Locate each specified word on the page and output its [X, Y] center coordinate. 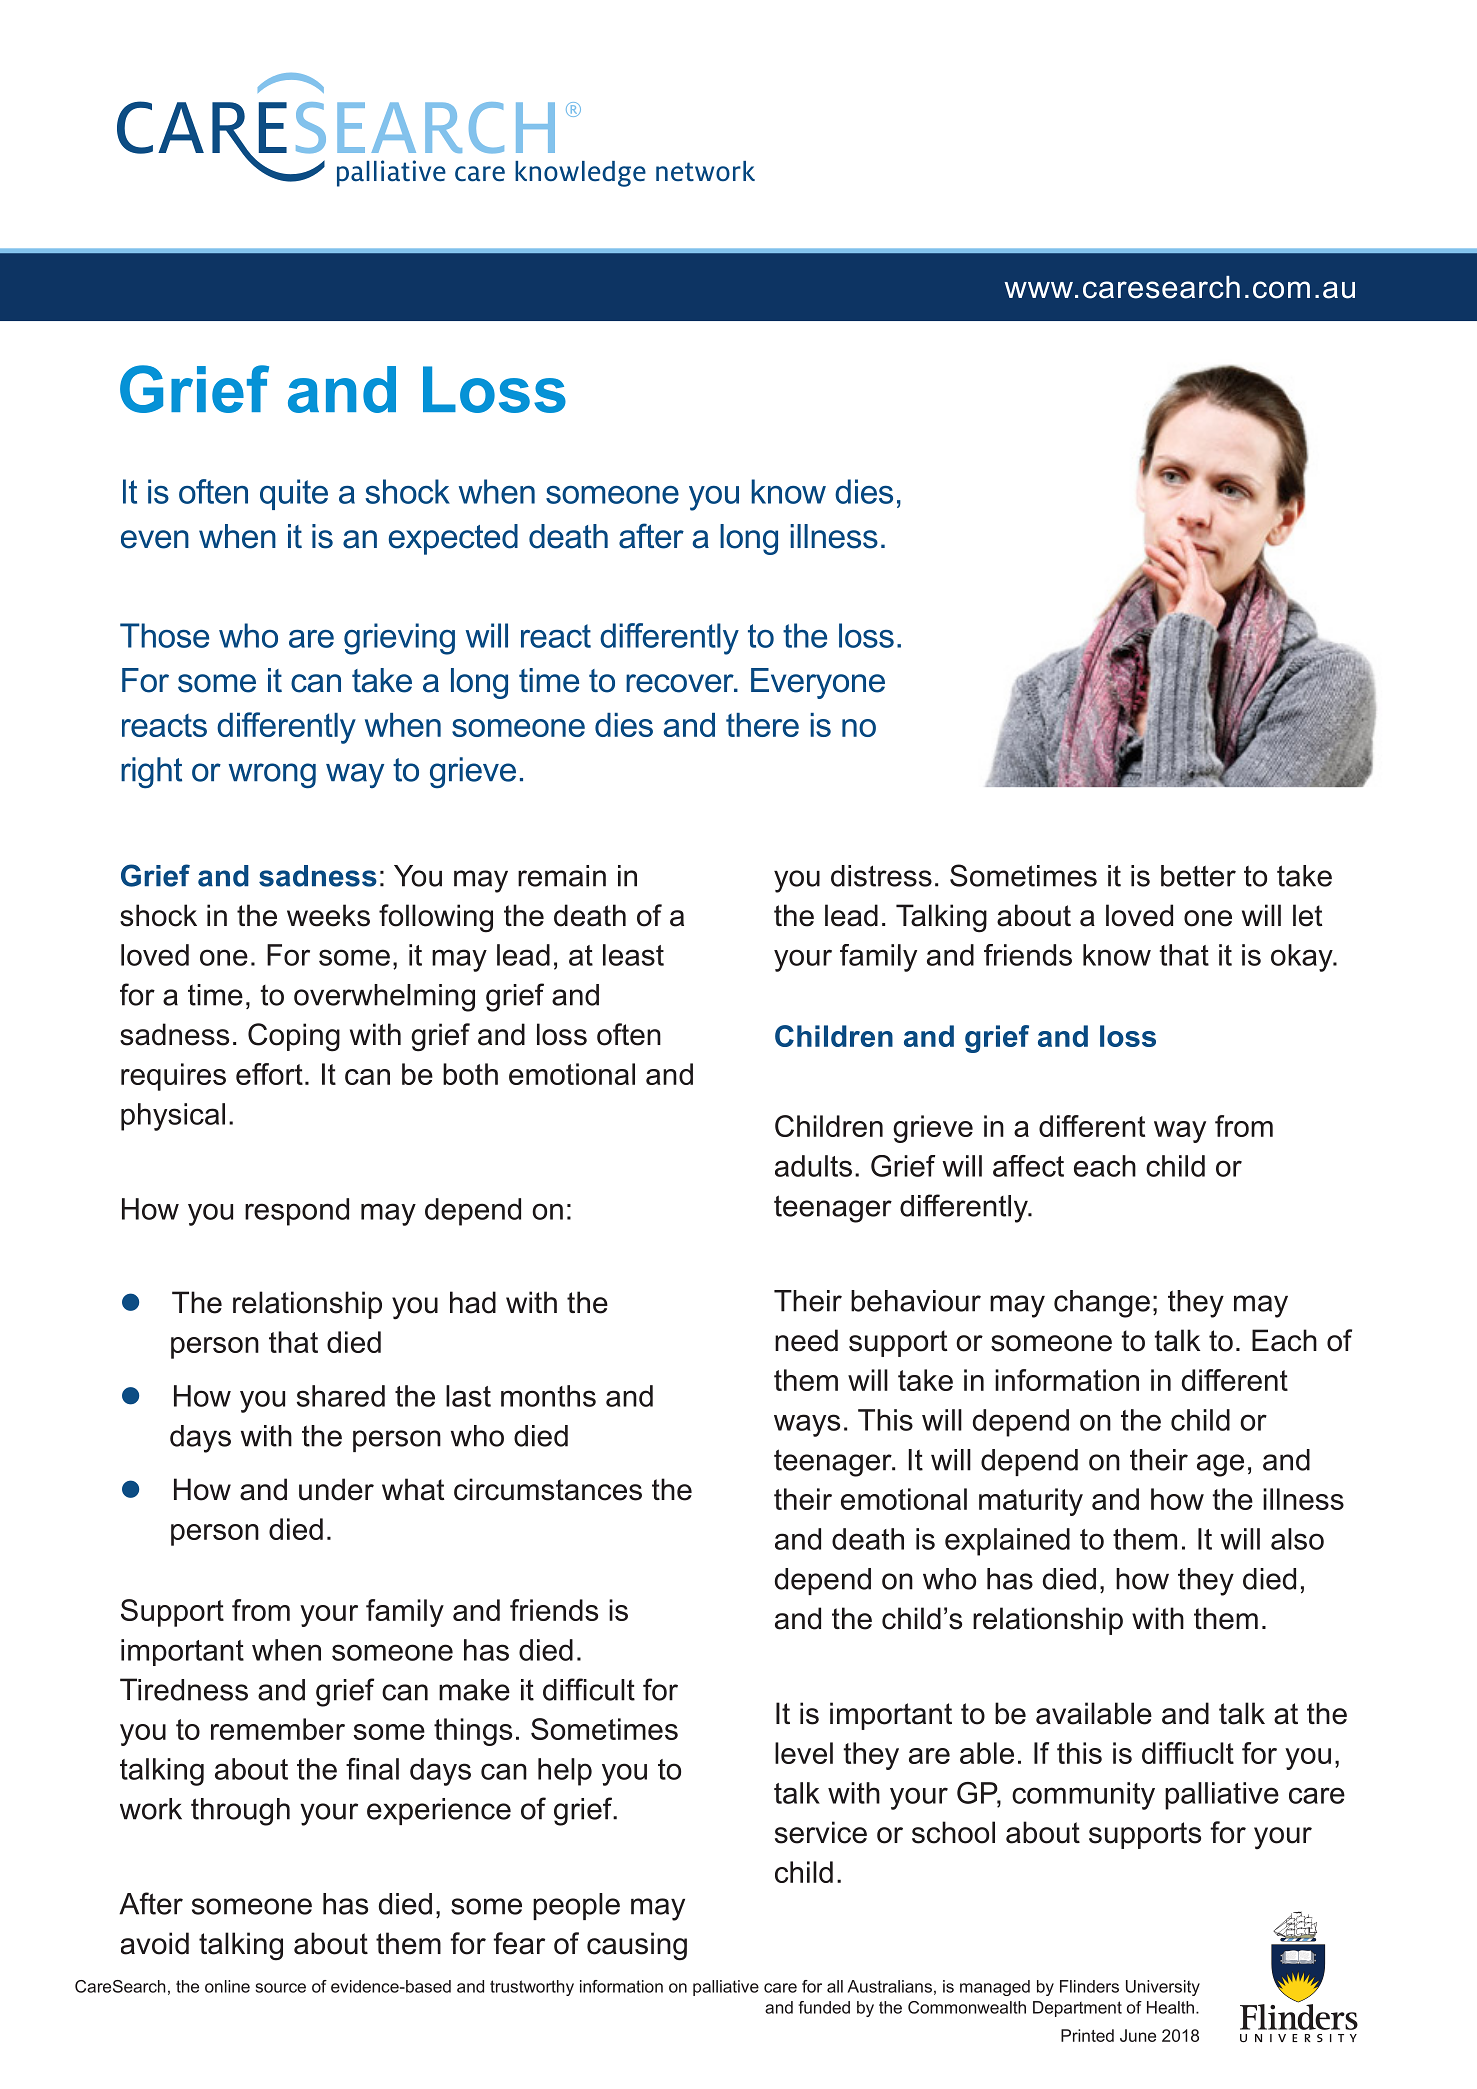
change [1102, 1304]
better [1198, 876]
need [806, 1340]
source [280, 1988]
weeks [328, 915]
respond [297, 1212]
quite [294, 494]
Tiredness [184, 1689]
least [633, 955]
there [762, 725]
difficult [589, 1689]
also [1297, 1539]
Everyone [818, 683]
